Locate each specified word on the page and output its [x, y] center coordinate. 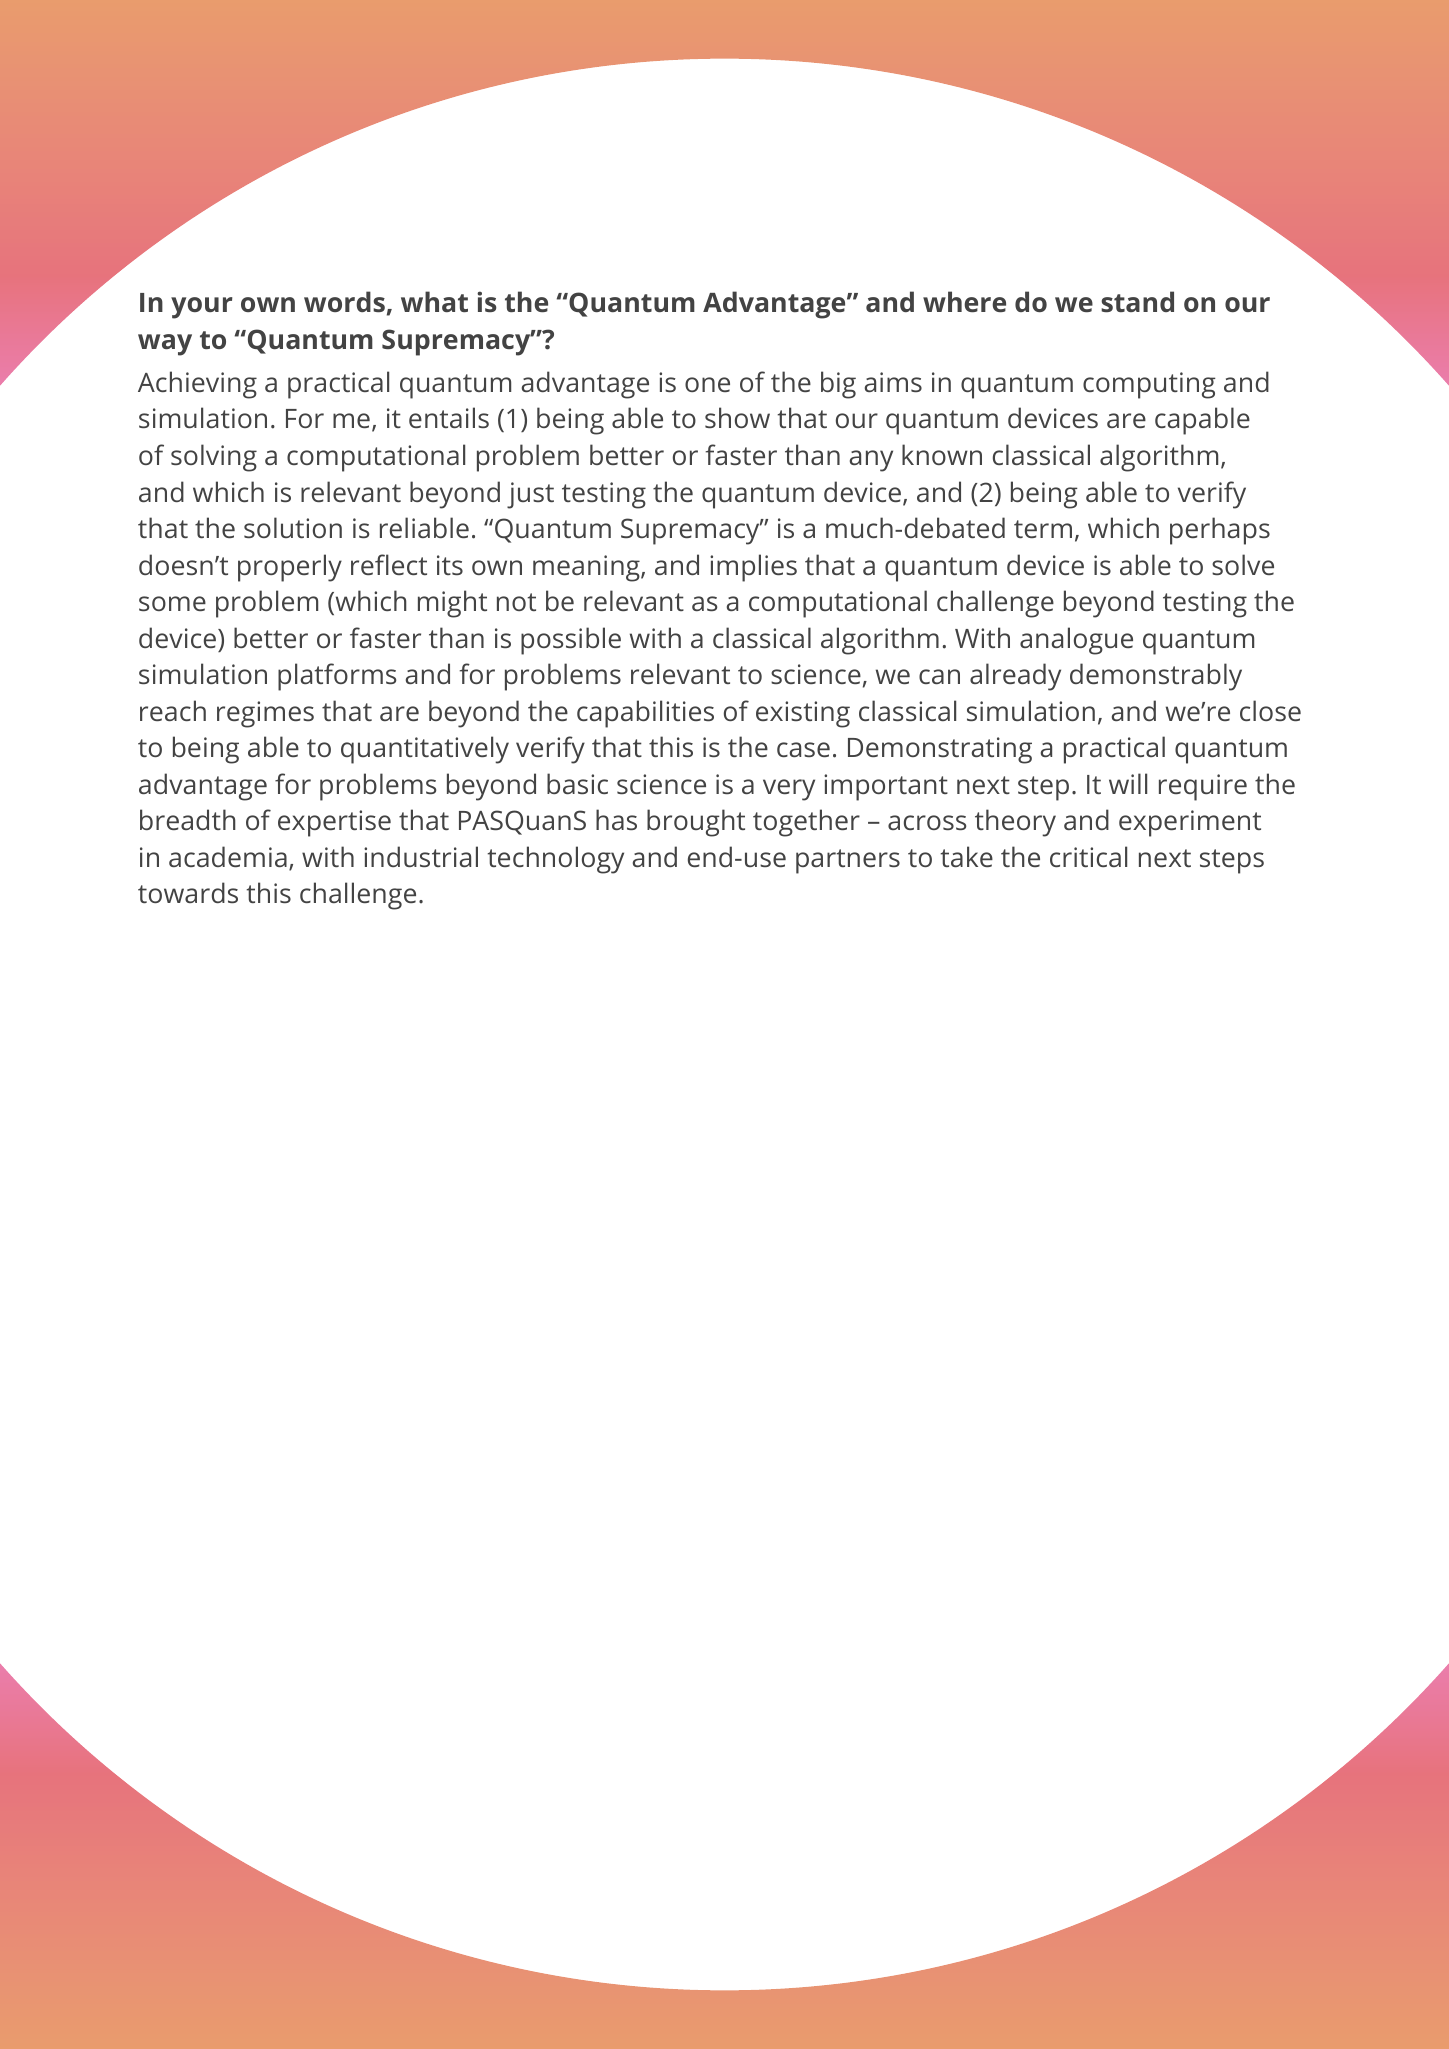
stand [1137, 301]
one [707, 384]
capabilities [645, 714]
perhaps [1220, 531]
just [530, 495]
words [344, 301]
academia [228, 856]
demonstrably [1156, 677]
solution [293, 527]
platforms [337, 677]
